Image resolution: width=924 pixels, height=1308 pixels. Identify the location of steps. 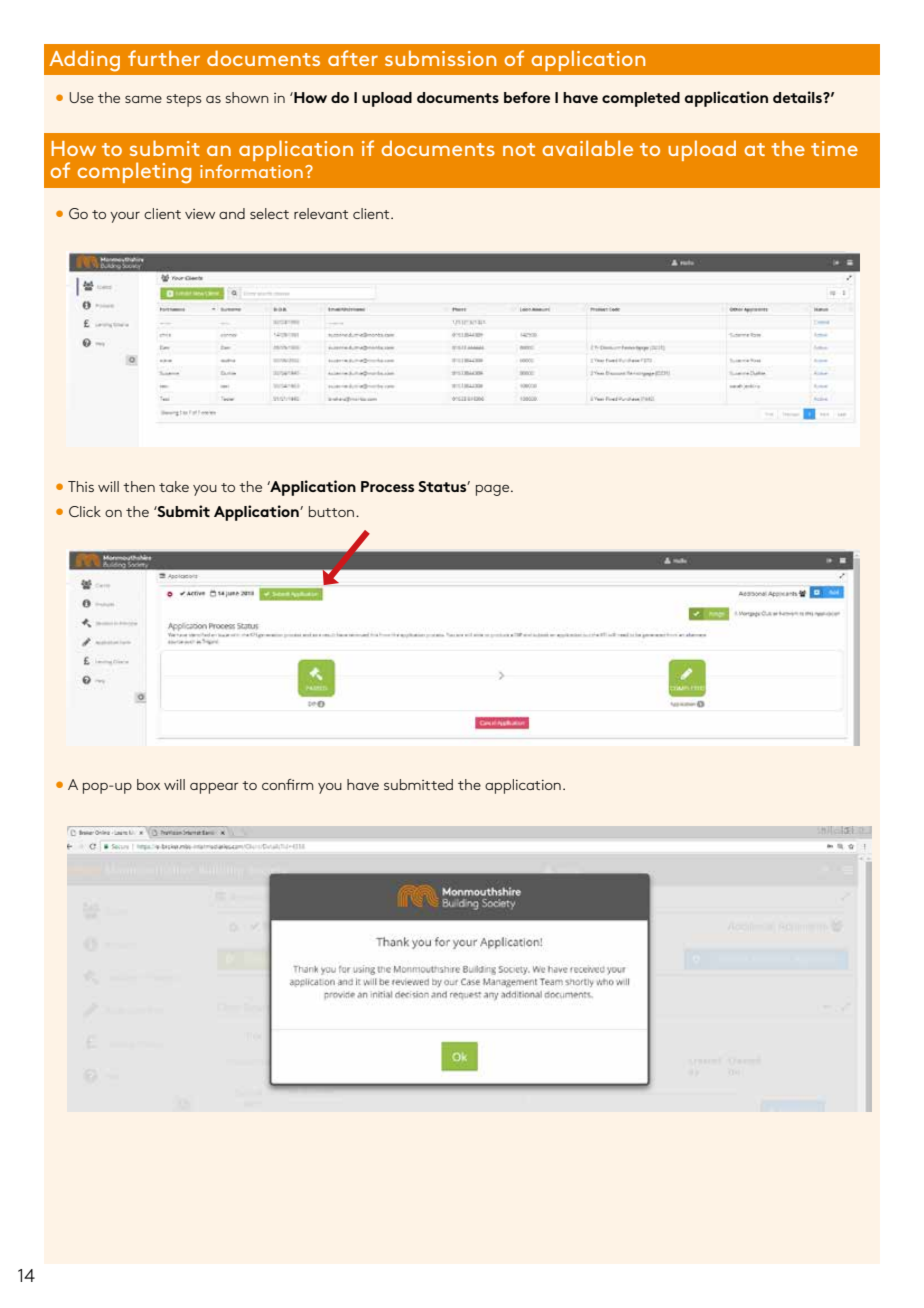
(184, 100).
